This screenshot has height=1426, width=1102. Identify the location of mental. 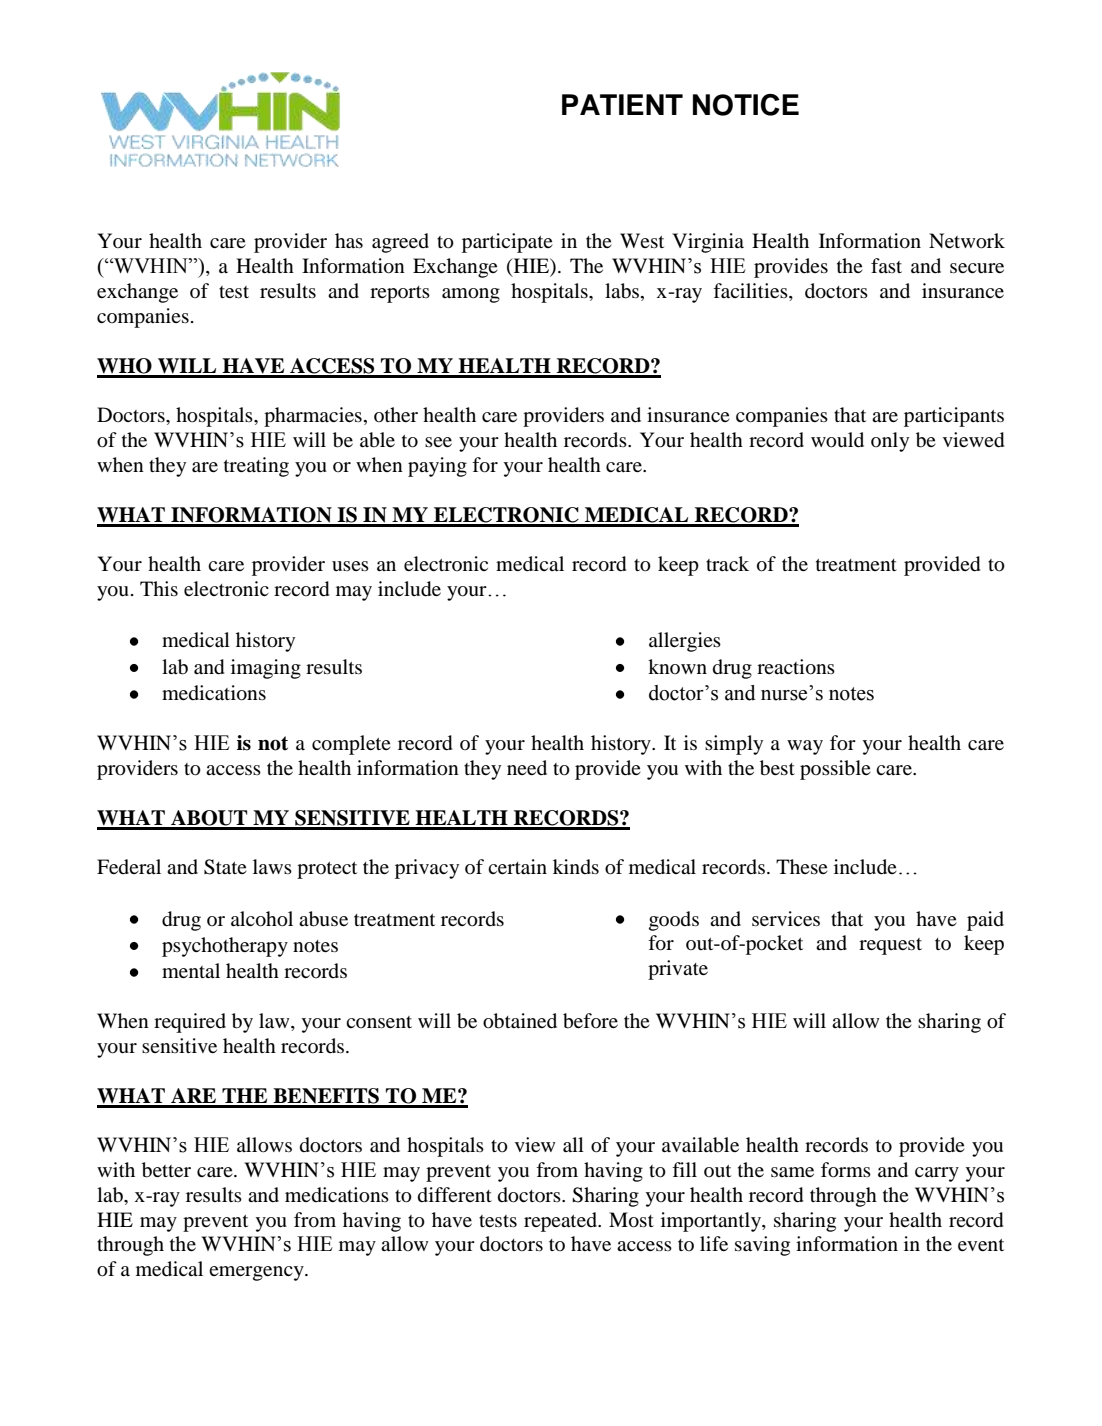
(191, 970).
